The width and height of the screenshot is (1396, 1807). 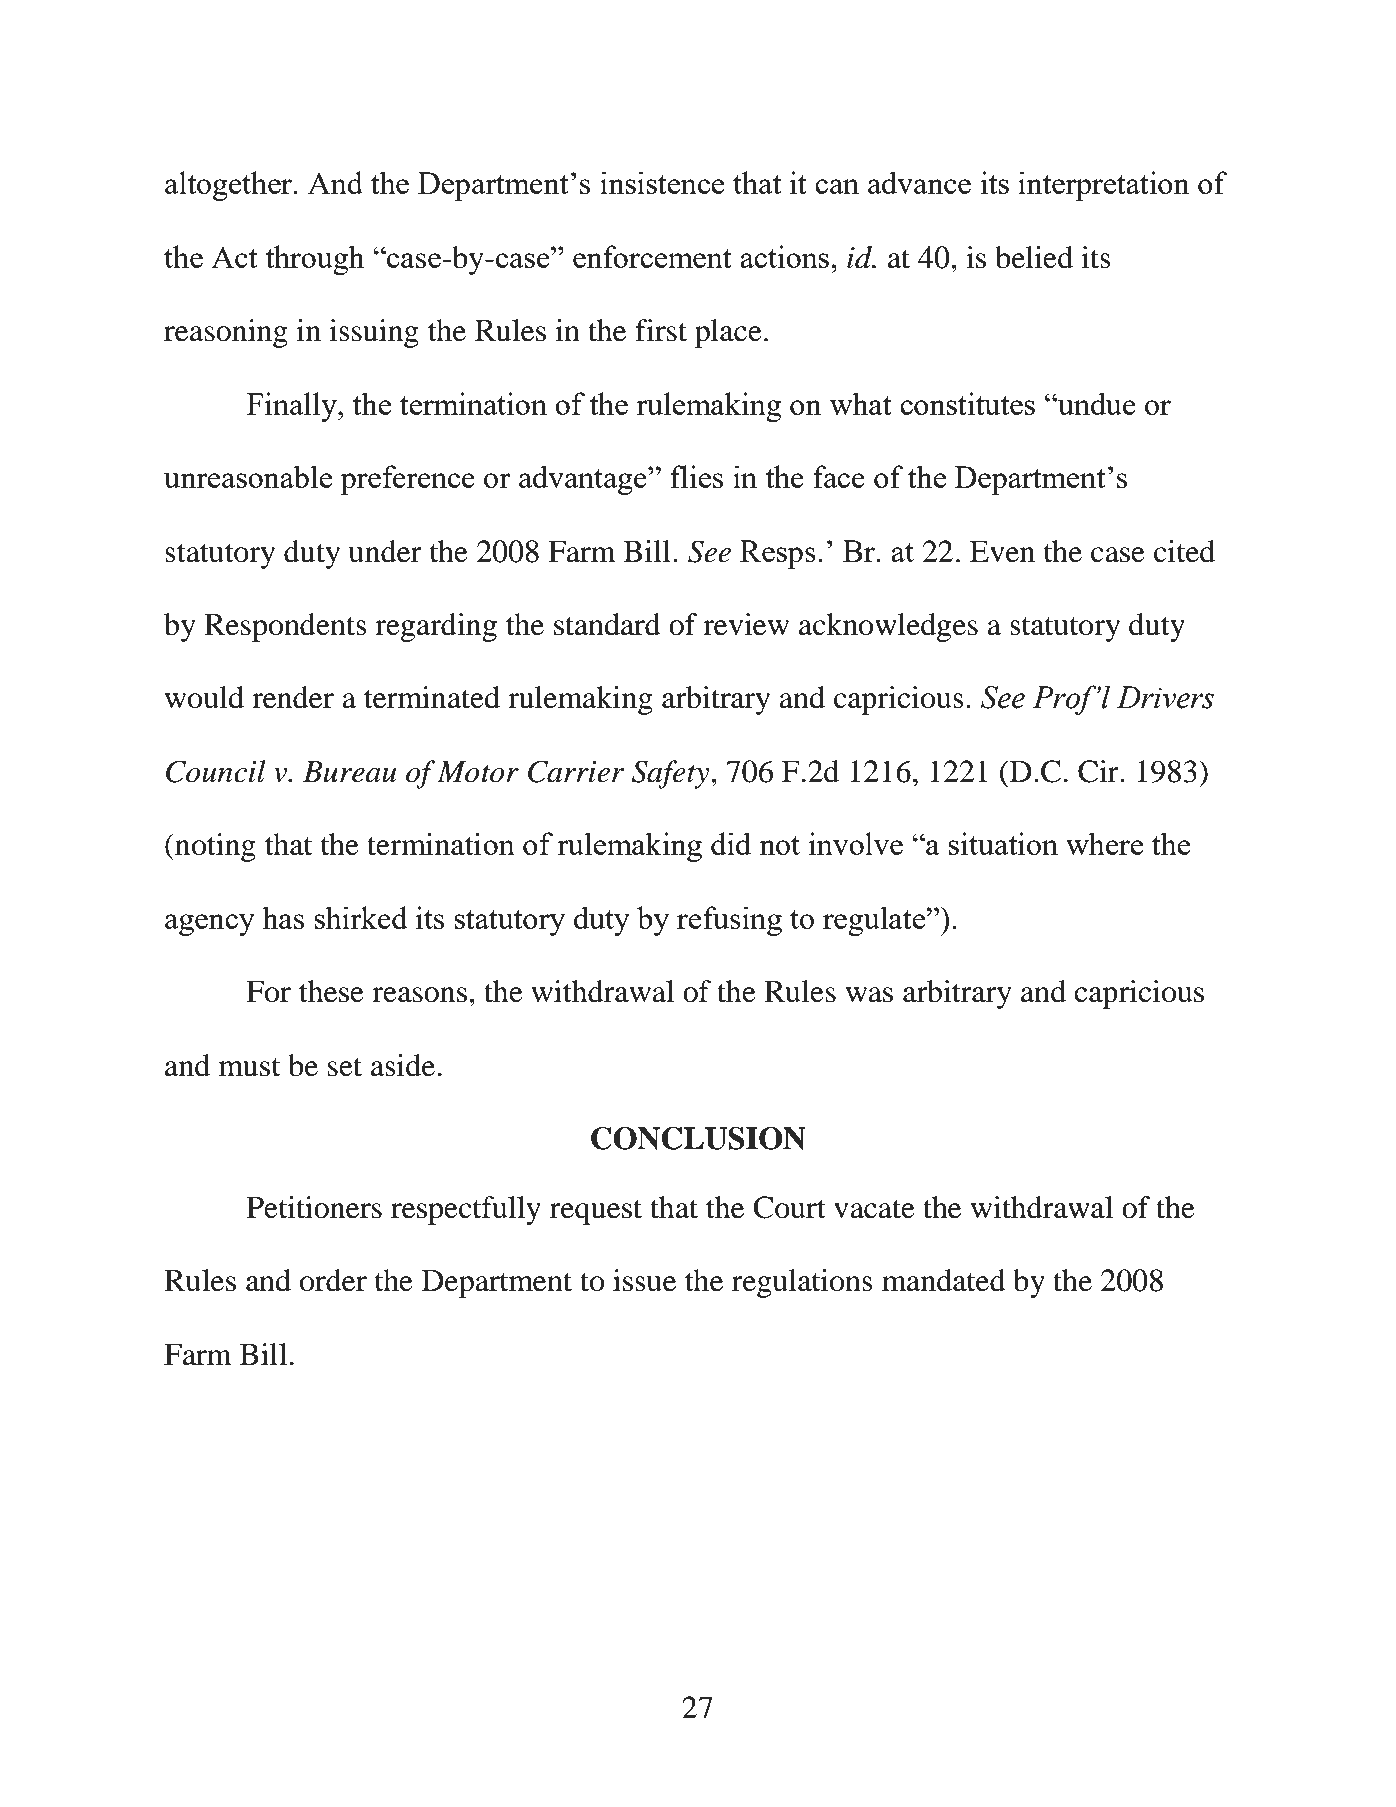 What do you see at coordinates (314, 260) in the screenshot?
I see `through` at bounding box center [314, 260].
